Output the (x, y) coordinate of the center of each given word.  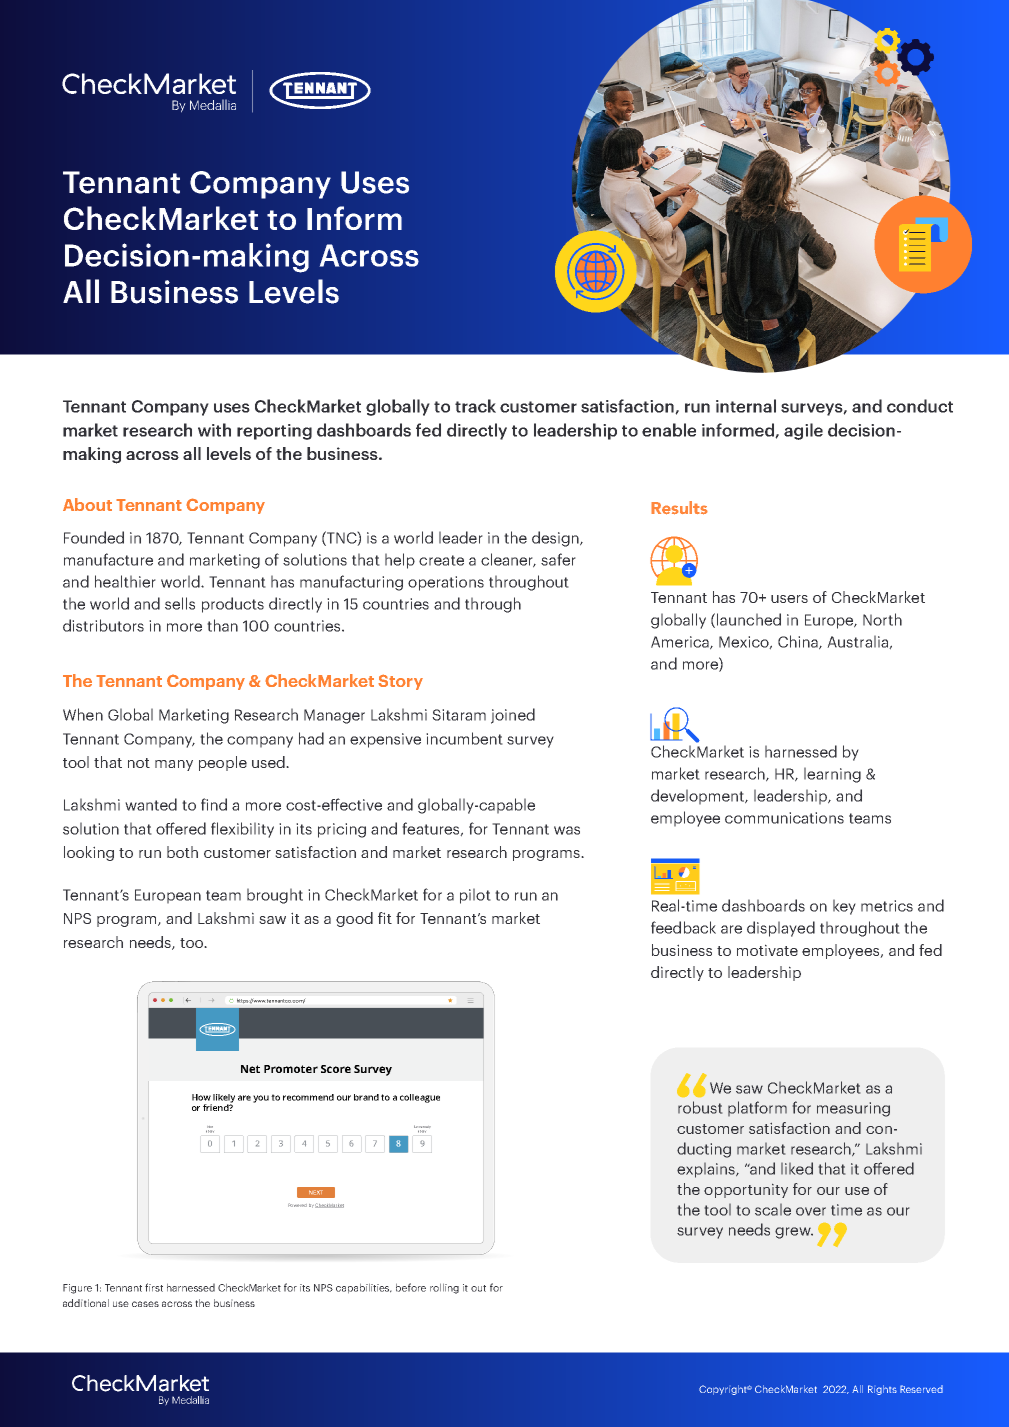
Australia (858, 642)
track (475, 406)
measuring (853, 1109)
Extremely (422, 1128)
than (222, 625)
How (201, 1097)
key (844, 907)
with (214, 430)
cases (145, 1304)
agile (803, 431)
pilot (475, 896)
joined (513, 716)
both (182, 852)
